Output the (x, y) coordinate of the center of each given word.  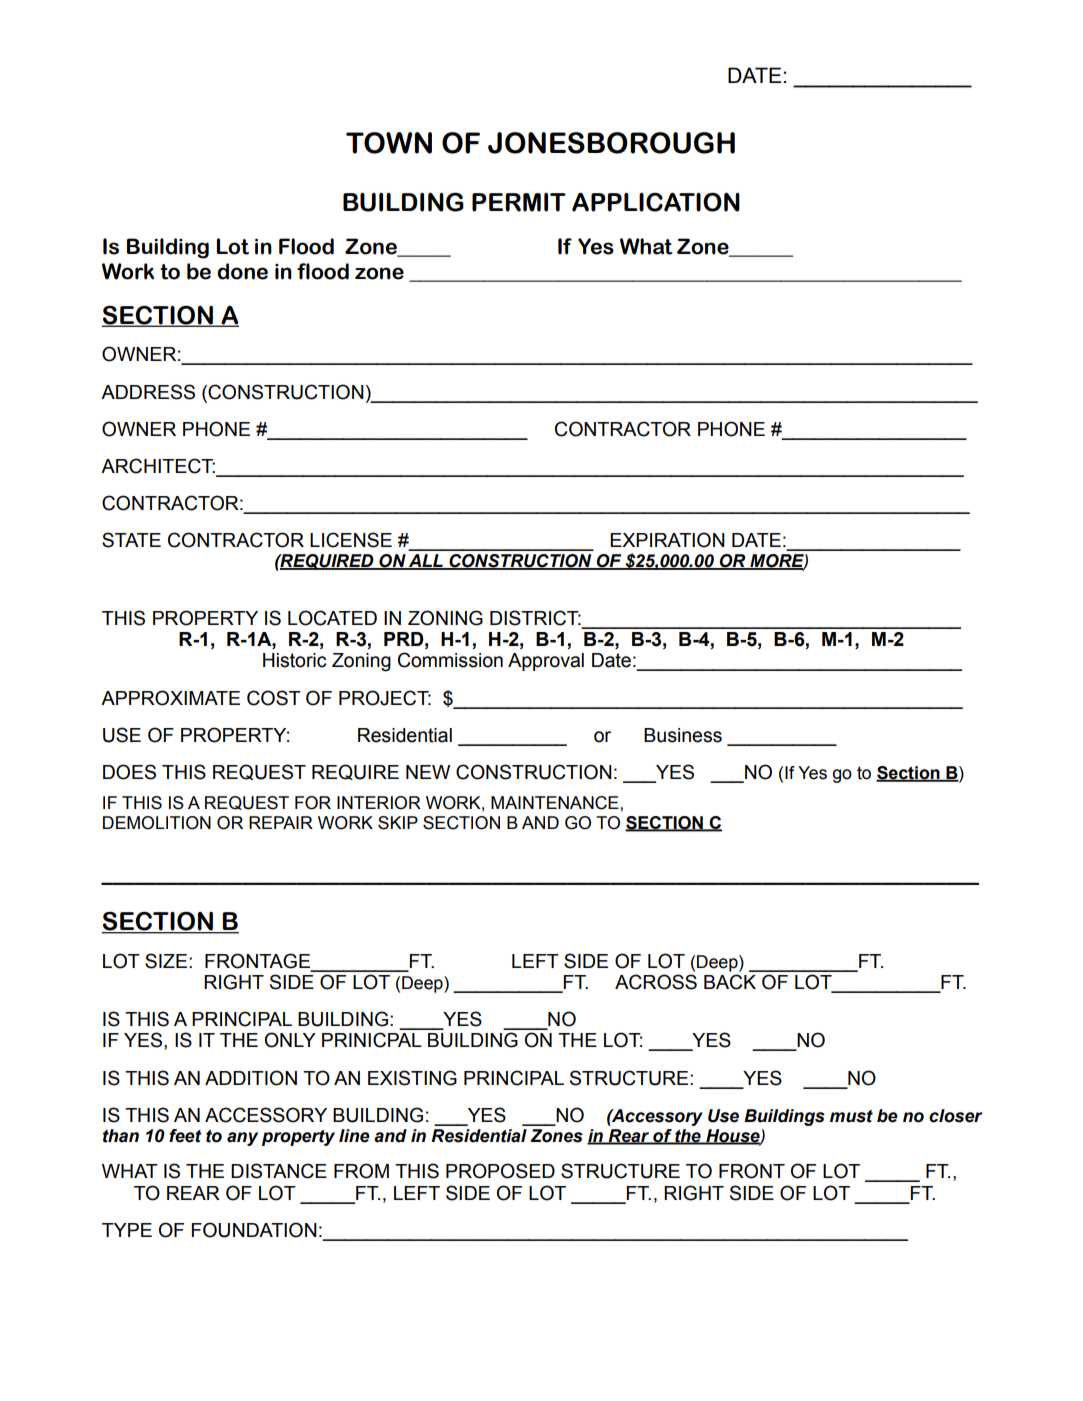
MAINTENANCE (556, 803)
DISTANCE (279, 1171)
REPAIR (281, 822)
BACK (730, 982)
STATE (131, 540)
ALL (426, 562)
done (242, 271)
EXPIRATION (667, 540)
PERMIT (519, 202)
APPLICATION (656, 202)
